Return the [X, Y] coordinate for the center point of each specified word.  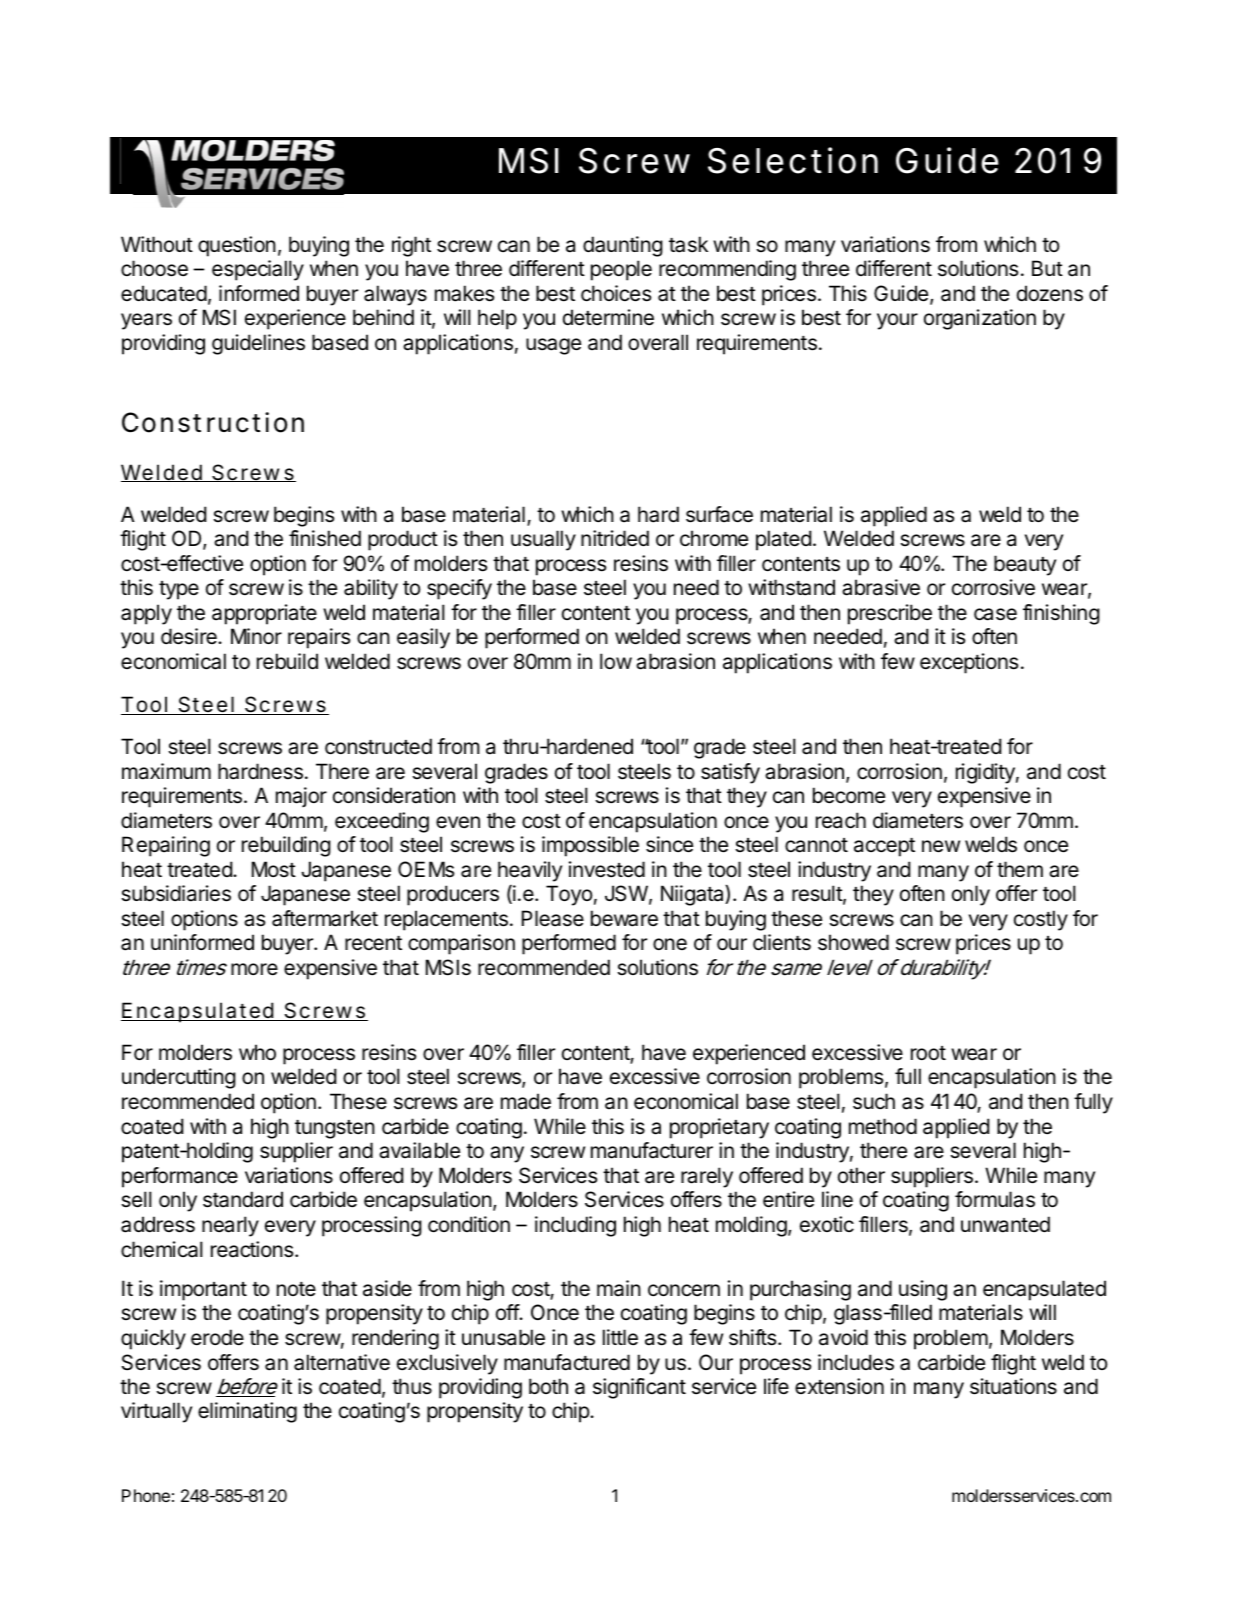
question [237, 246]
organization [980, 319]
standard [243, 1199]
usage [553, 346]
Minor [256, 636]
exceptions [969, 663]
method [883, 1126]
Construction [213, 422]
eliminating [247, 1412]
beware [624, 918]
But [1047, 268]
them [1020, 869]
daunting [623, 246]
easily [423, 638]
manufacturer [652, 1150]
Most [274, 869]
